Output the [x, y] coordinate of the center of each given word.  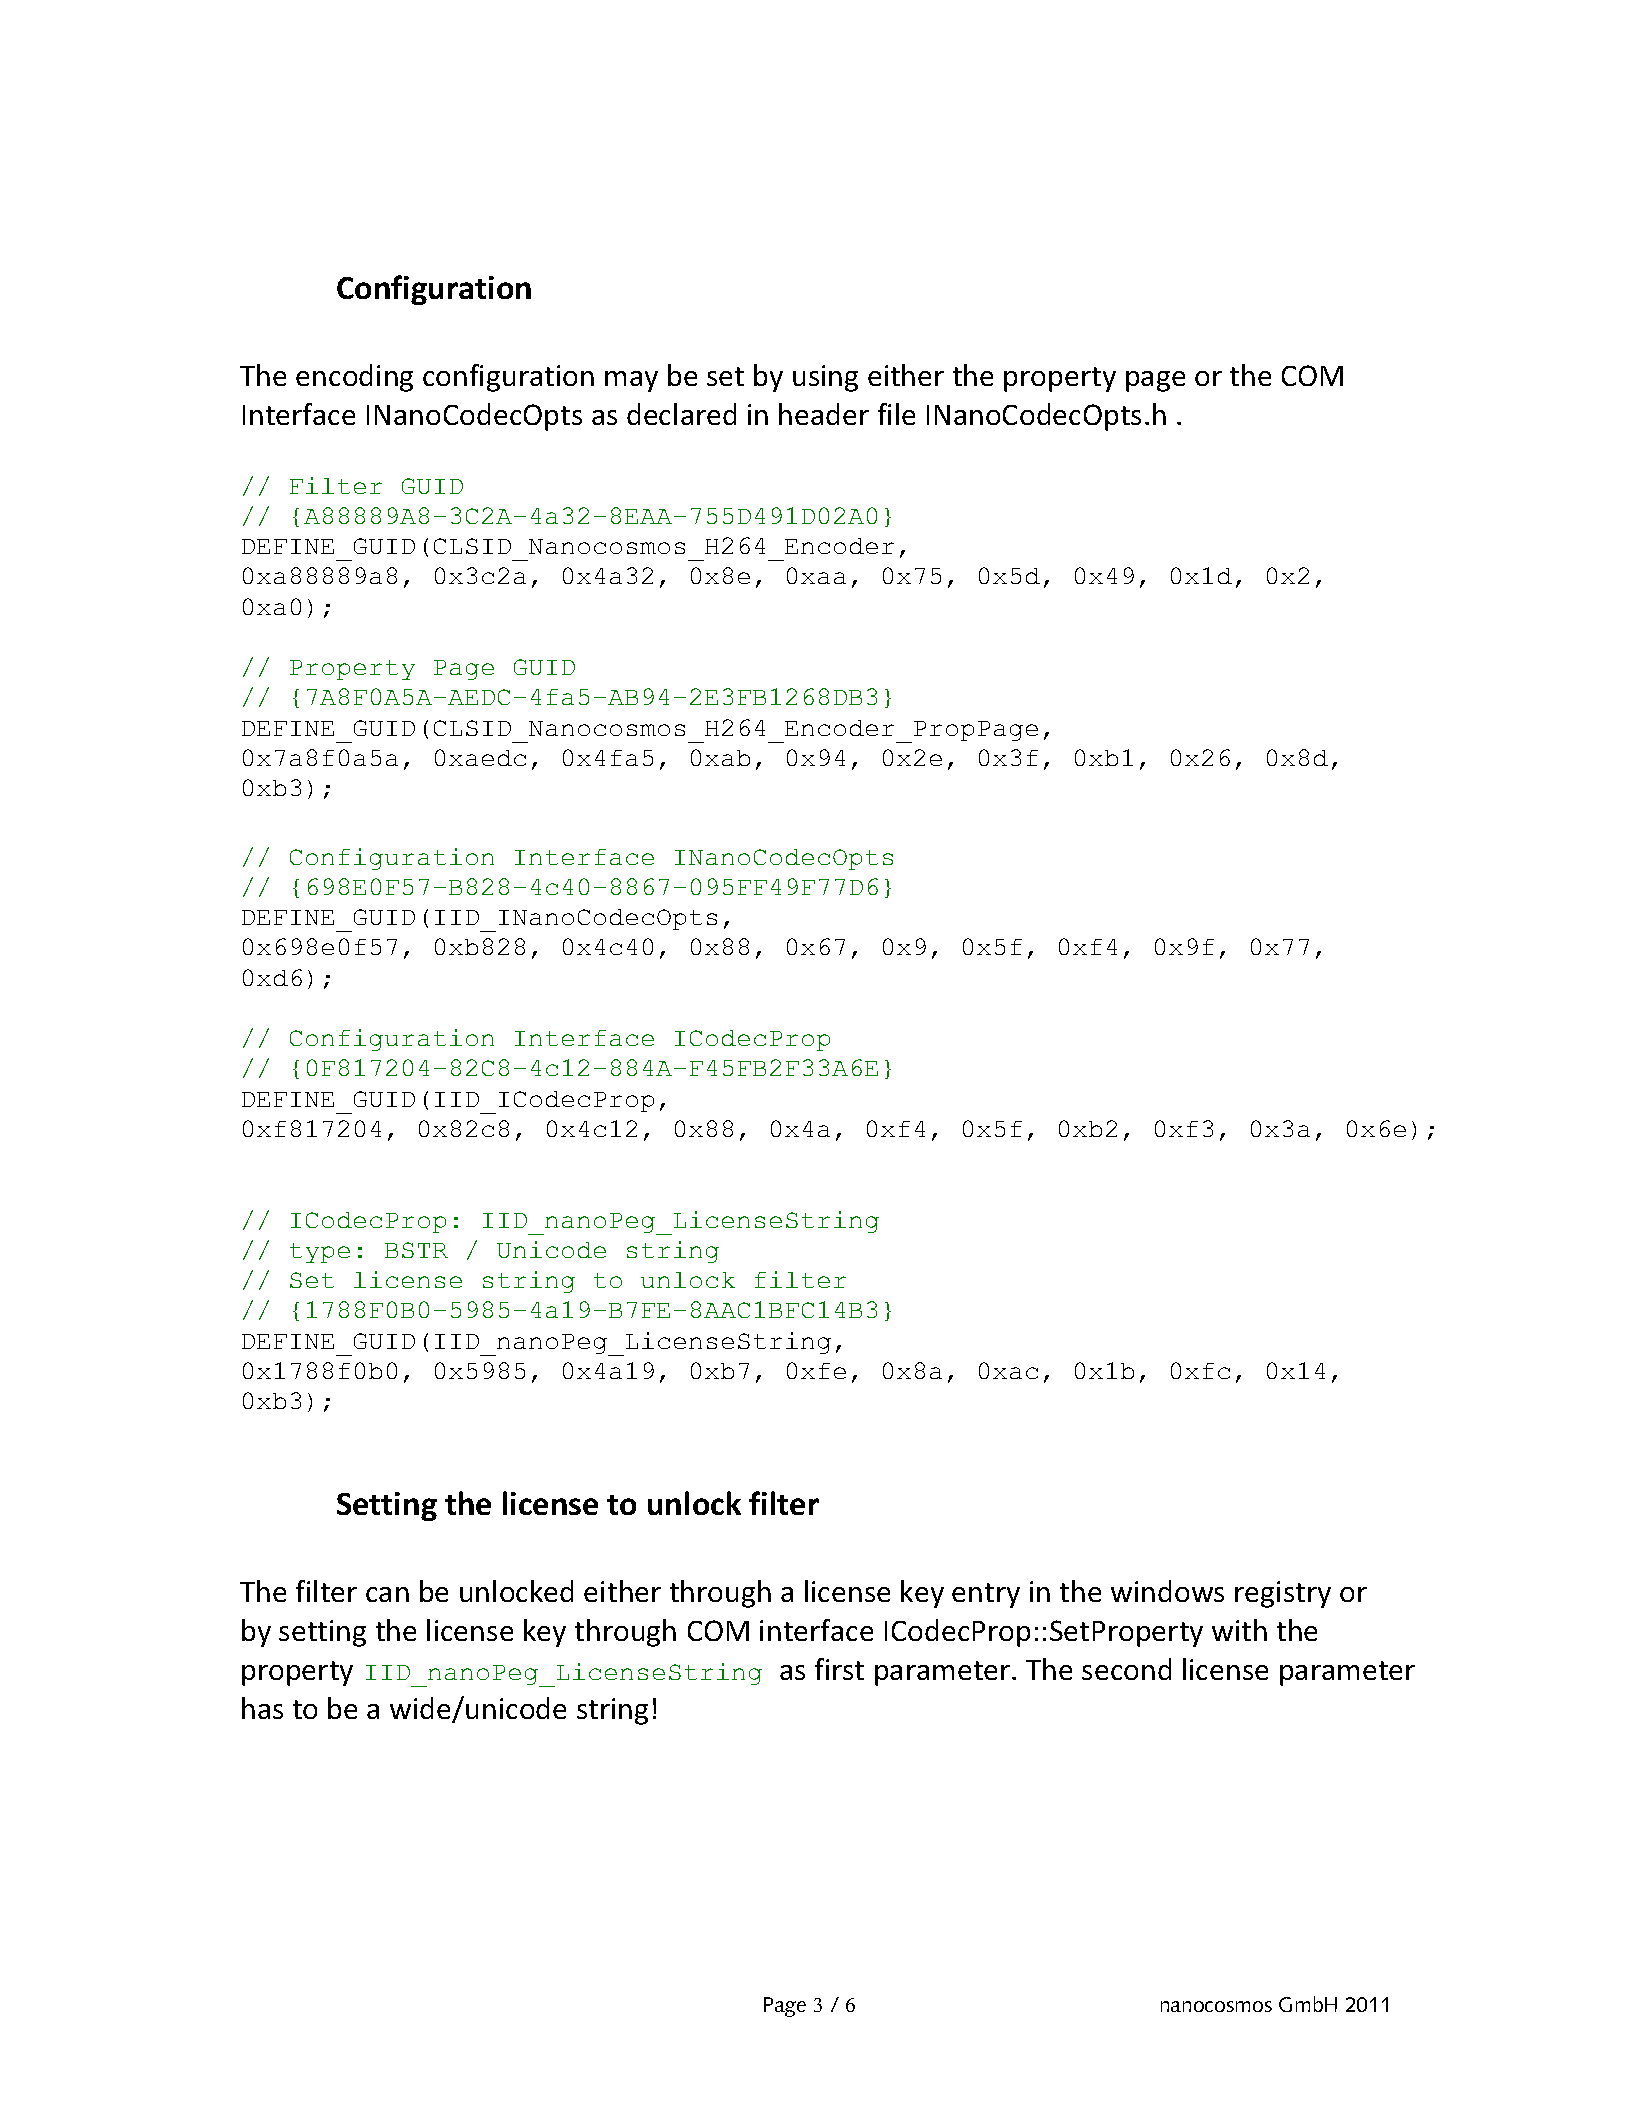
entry [986, 1595]
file [896, 414]
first [839, 1669]
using [825, 378]
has [262, 1708]
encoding [354, 378]
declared [681, 414]
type [320, 1253]
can [387, 1594]
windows [1167, 1591]
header [824, 414]
